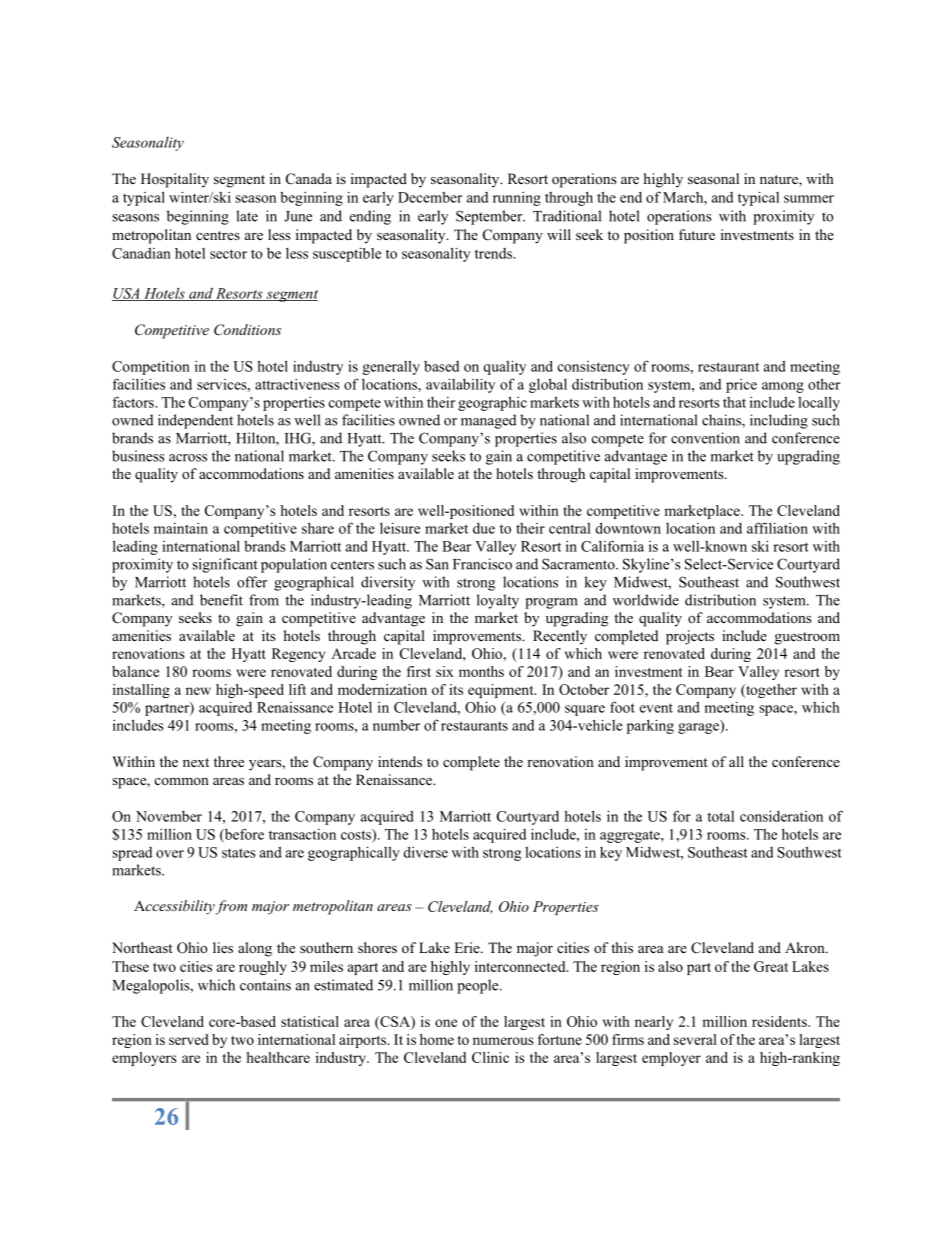  Describe the element at coordinates (484, 528) in the screenshot. I see `due` at that location.
